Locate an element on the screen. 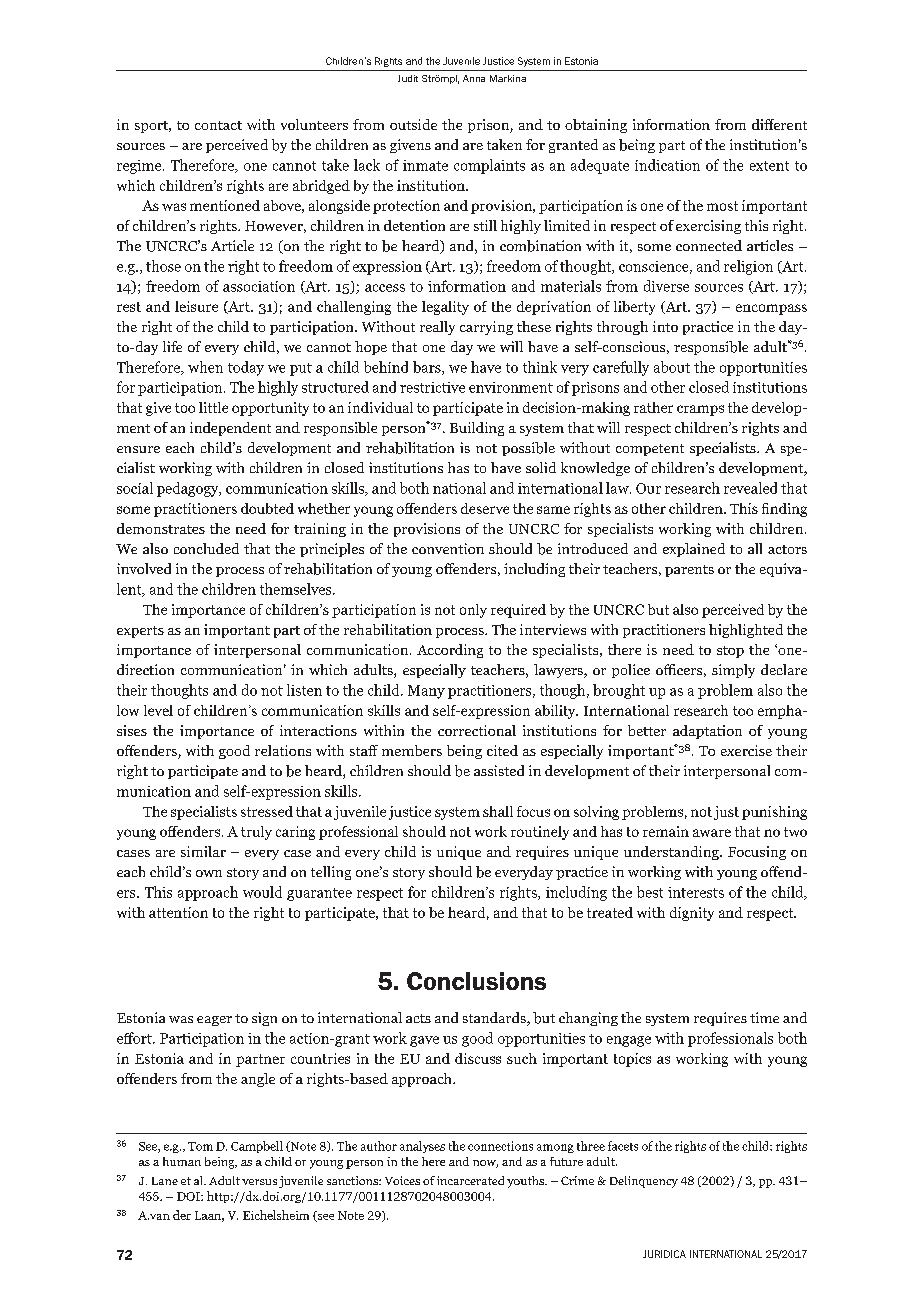 Image resolution: width=924 pixels, height=1308 pixels. experts is located at coordinates (140, 632).
